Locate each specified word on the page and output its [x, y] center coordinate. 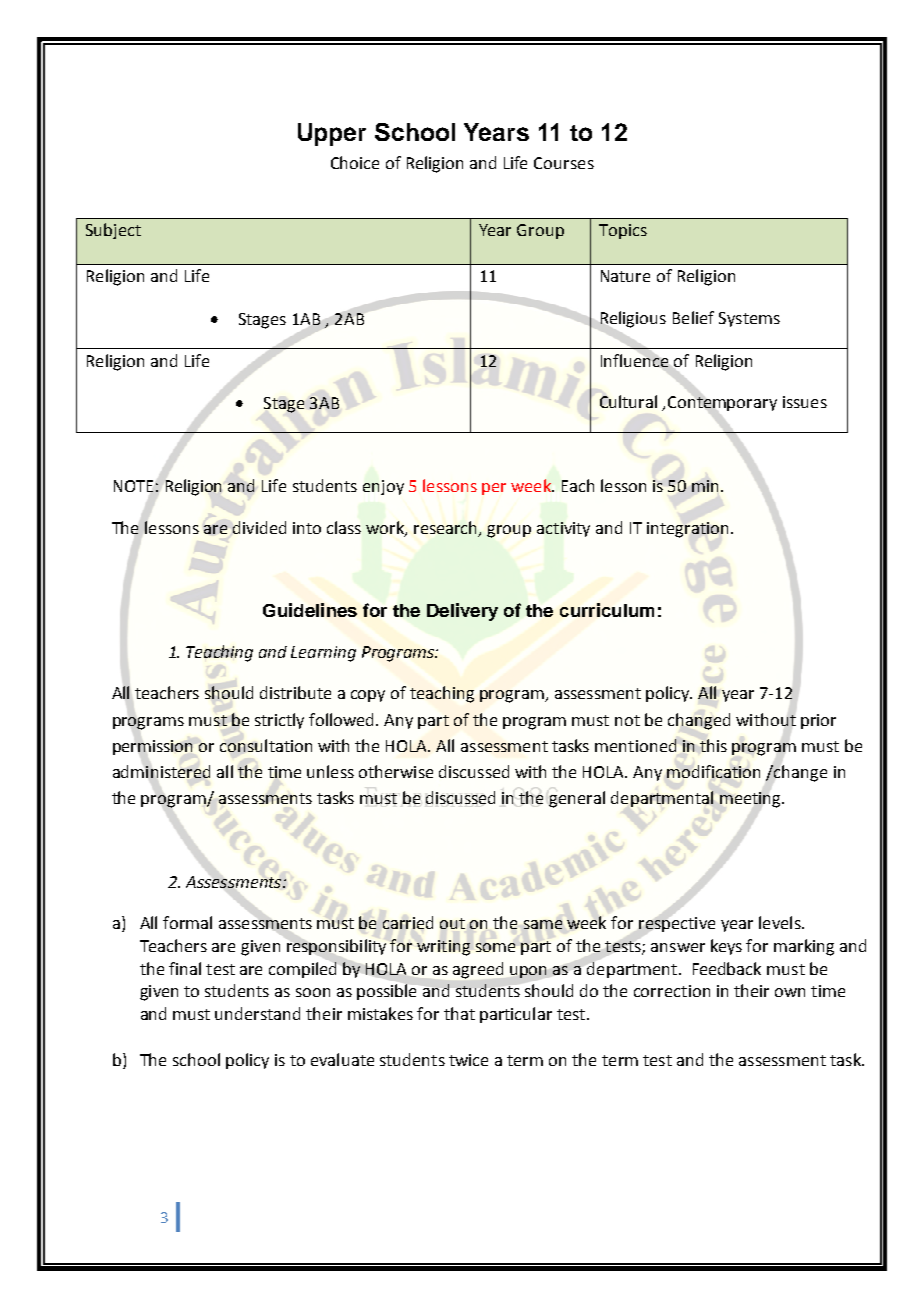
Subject [113, 231]
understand [257, 1013]
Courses [564, 163]
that [459, 1013]
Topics [623, 231]
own [790, 992]
